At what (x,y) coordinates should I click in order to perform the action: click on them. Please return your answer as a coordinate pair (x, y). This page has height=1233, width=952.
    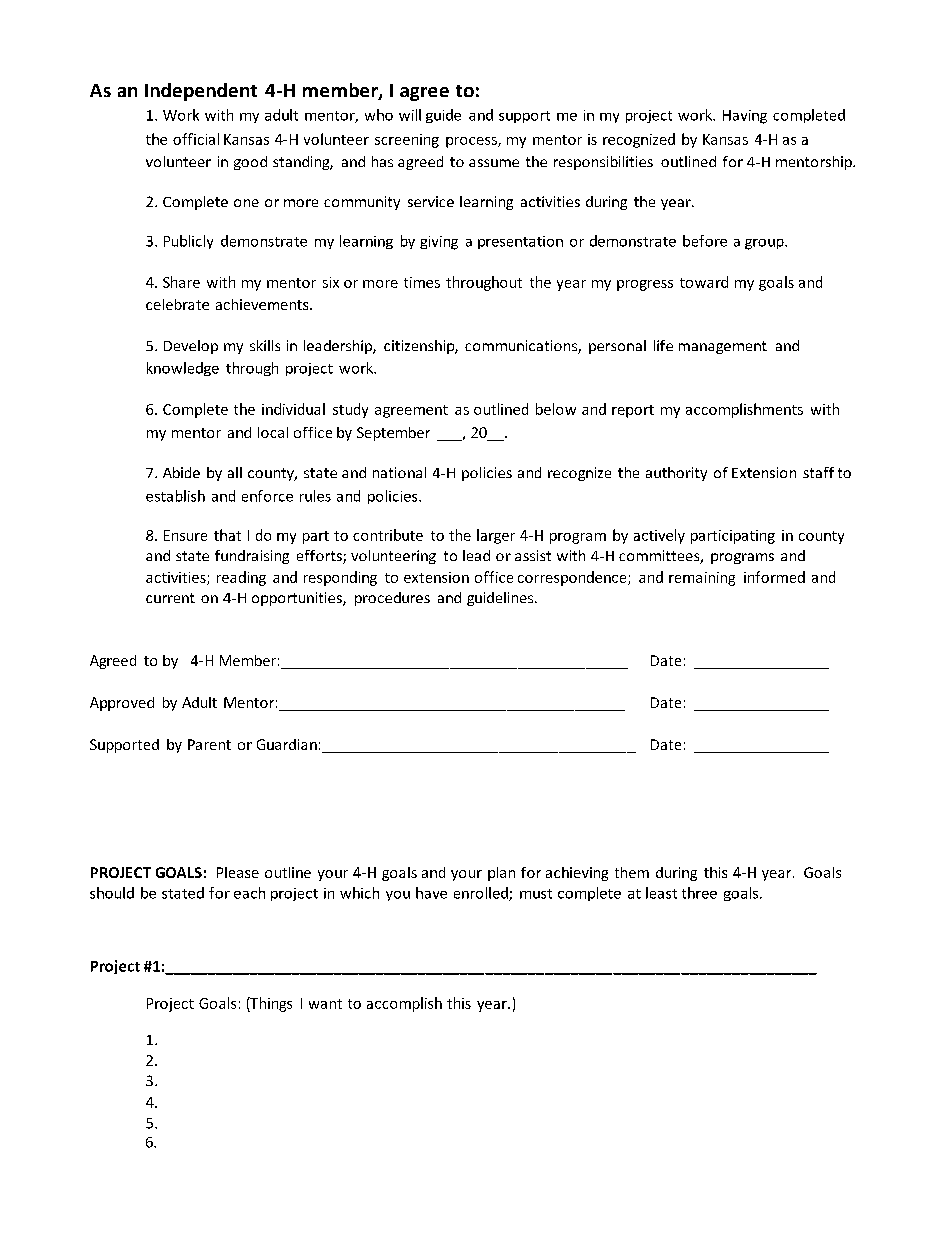
    Looking at the image, I should click on (632, 872).
